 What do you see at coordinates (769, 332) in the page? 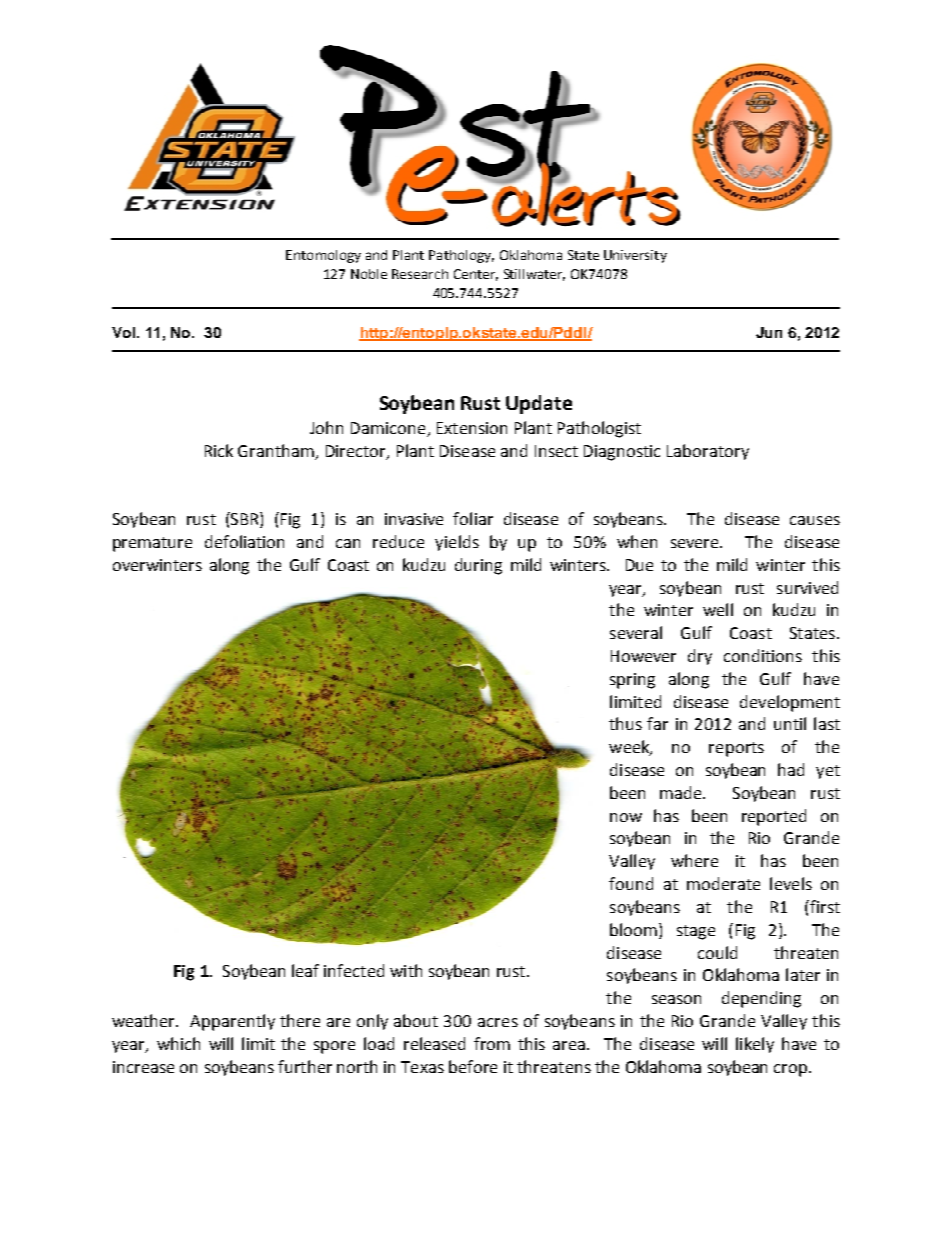
I see `Jun` at bounding box center [769, 332].
